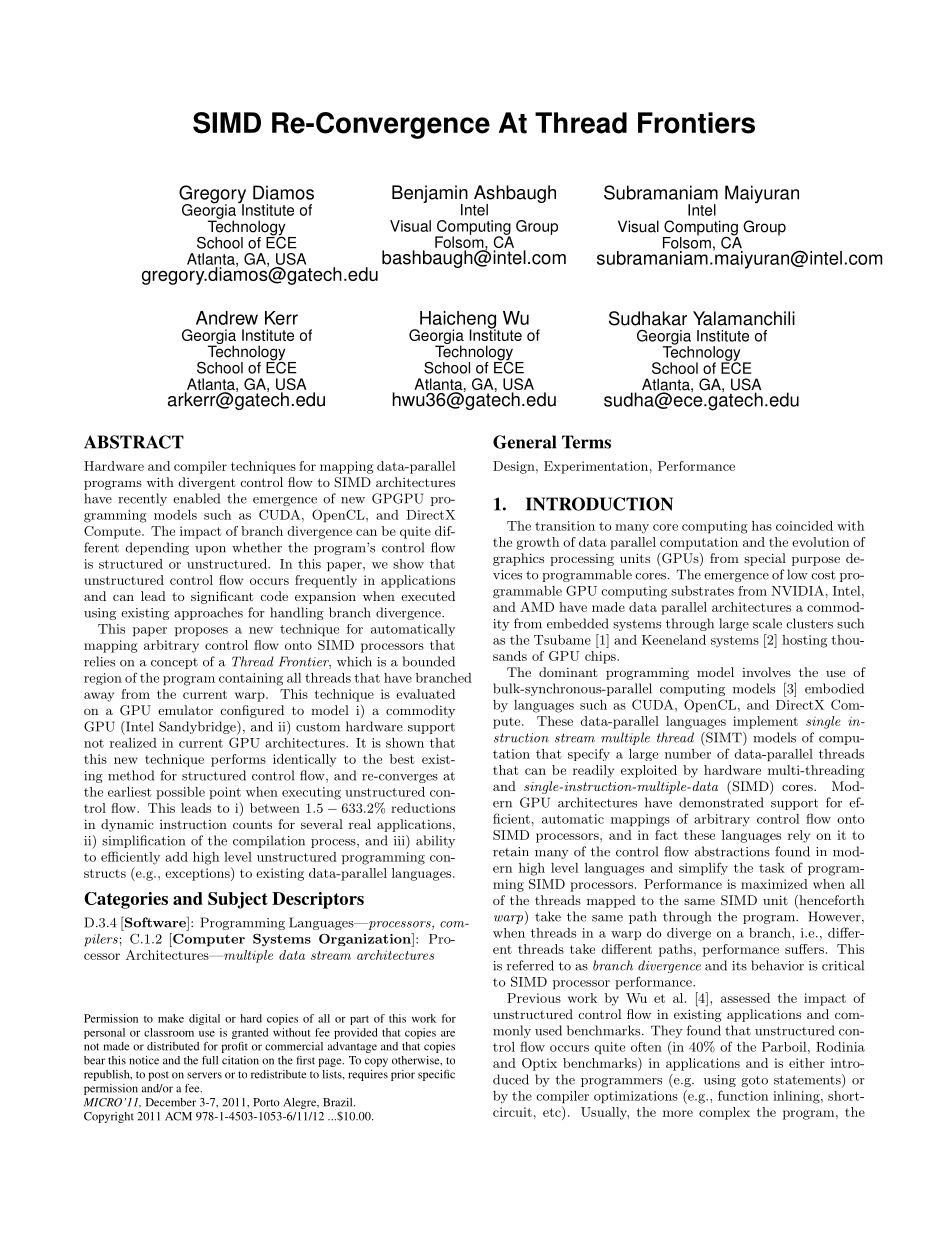  I want to click on Andrew, so click(227, 318).
